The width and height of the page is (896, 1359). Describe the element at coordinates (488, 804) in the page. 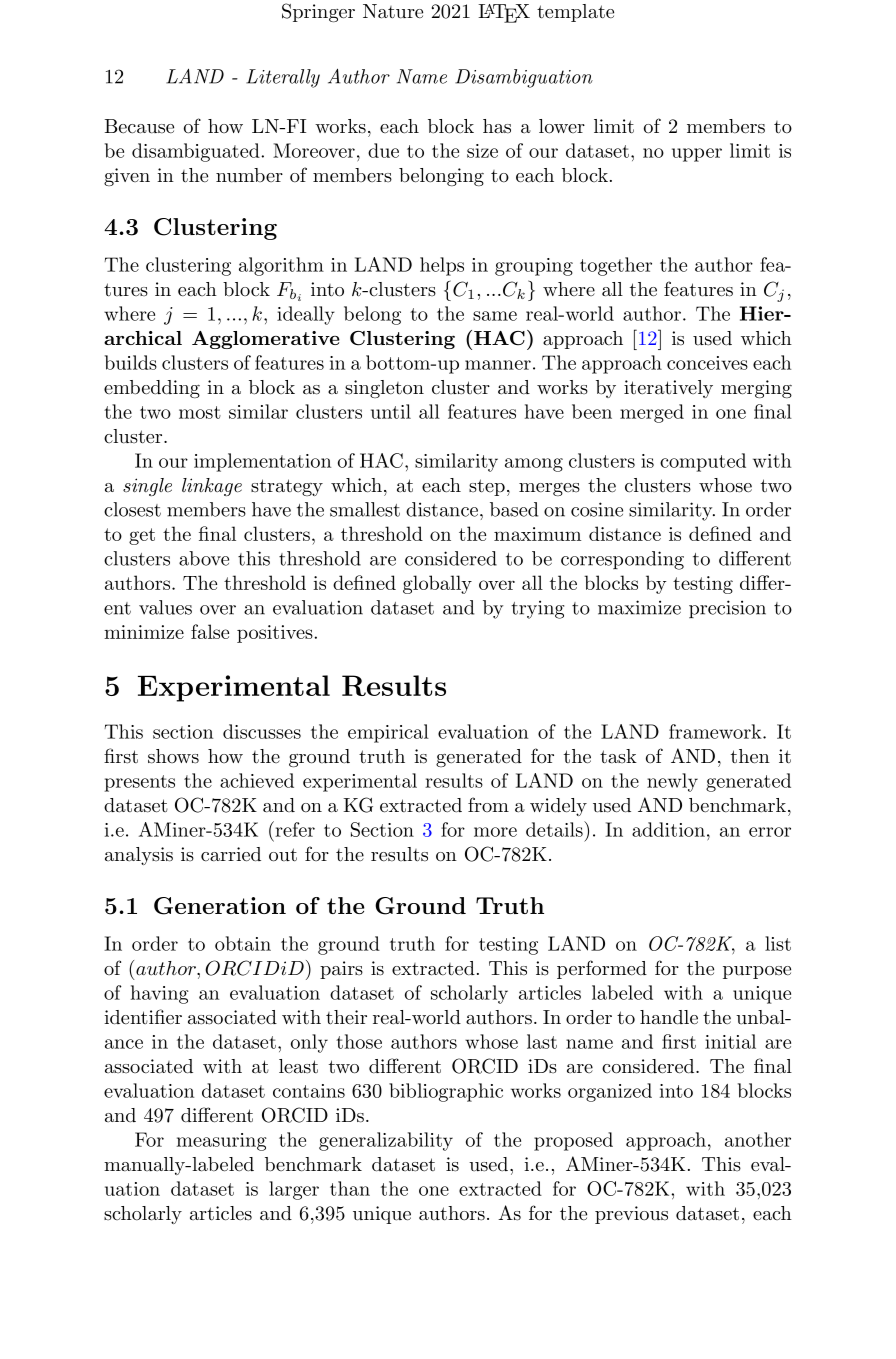

I see `from` at that location.
